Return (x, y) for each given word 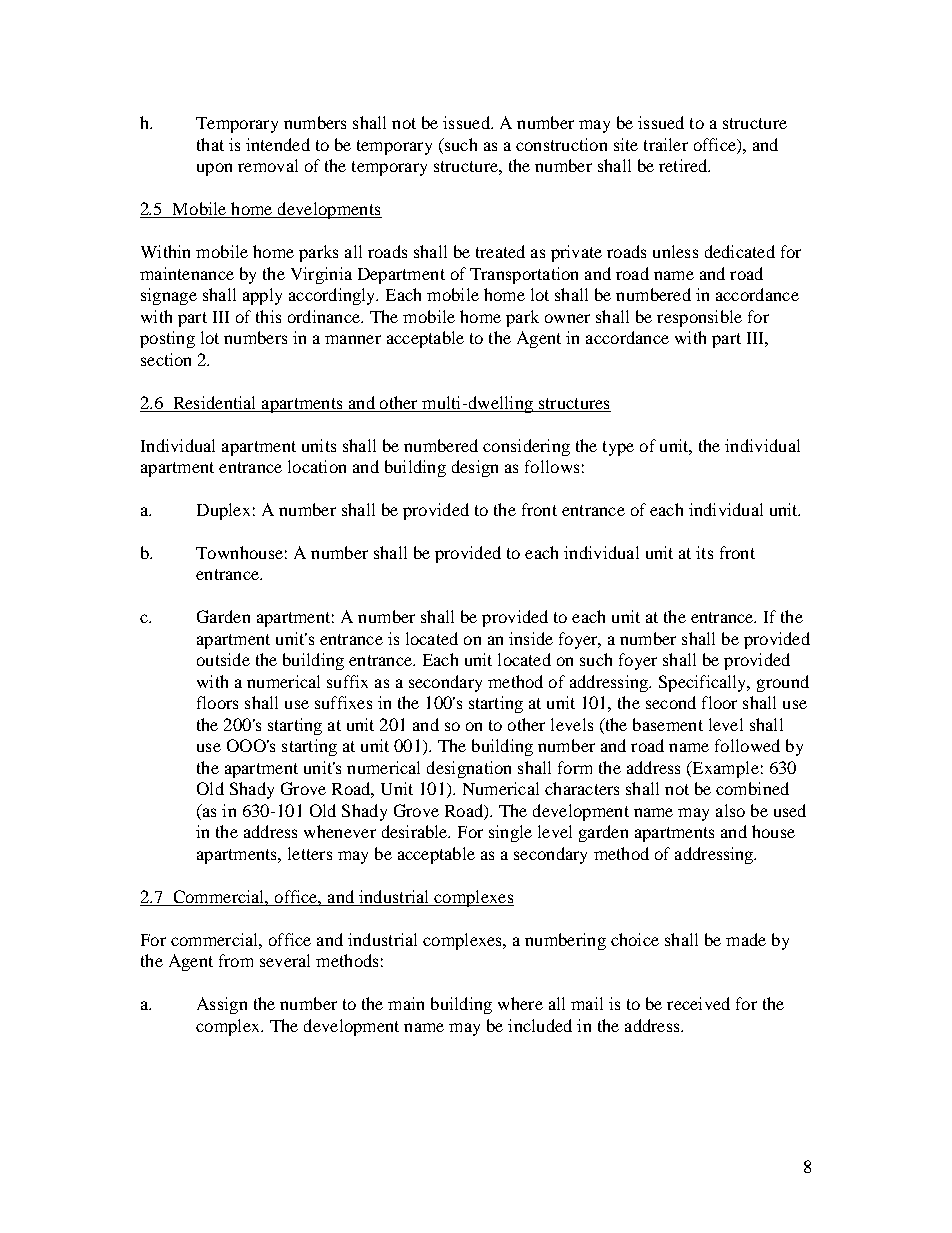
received (698, 1003)
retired (684, 165)
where (520, 1003)
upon (214, 169)
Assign (222, 1005)
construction (561, 144)
